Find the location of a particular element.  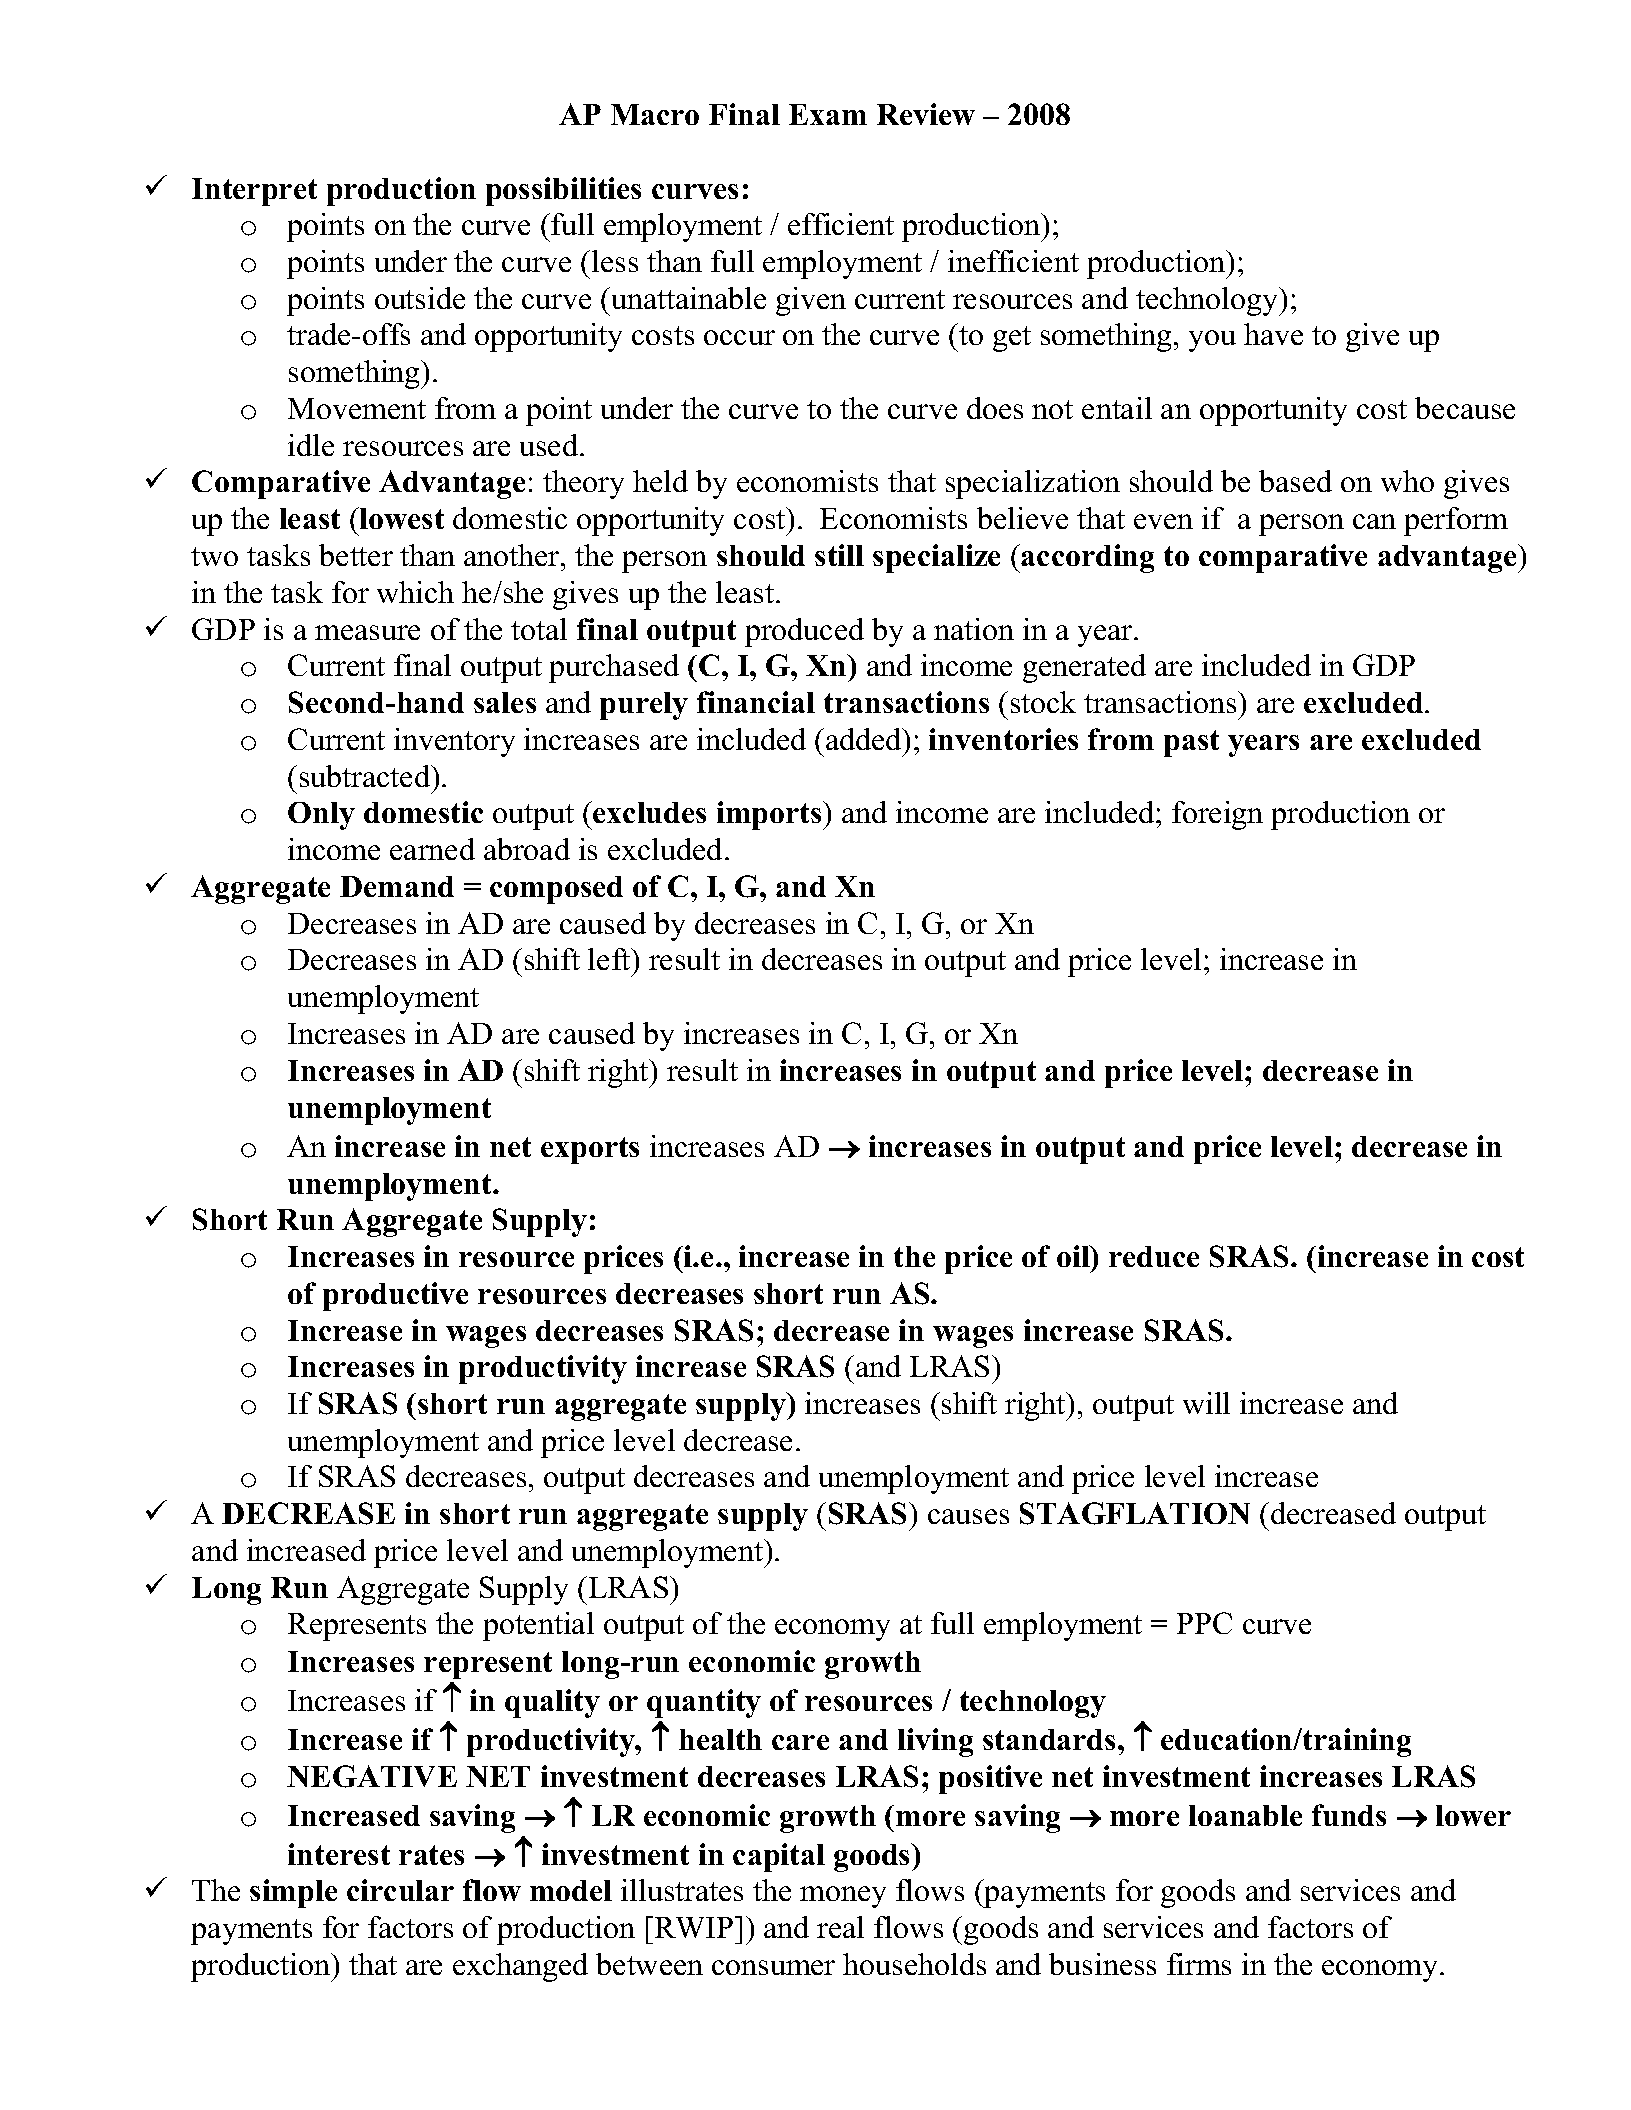

productive is located at coordinates (395, 1296).
